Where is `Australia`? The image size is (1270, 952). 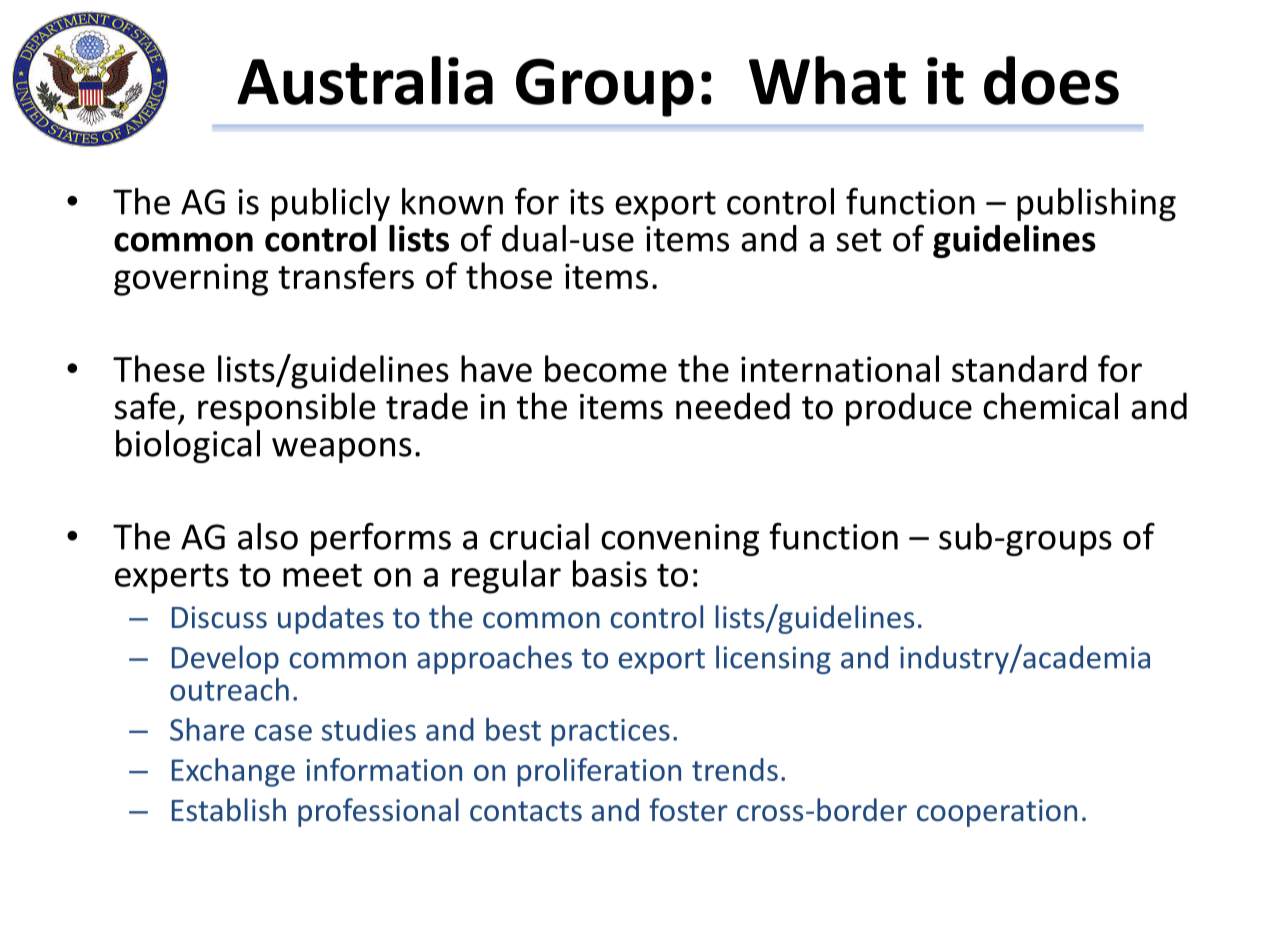 Australia is located at coordinates (365, 80).
